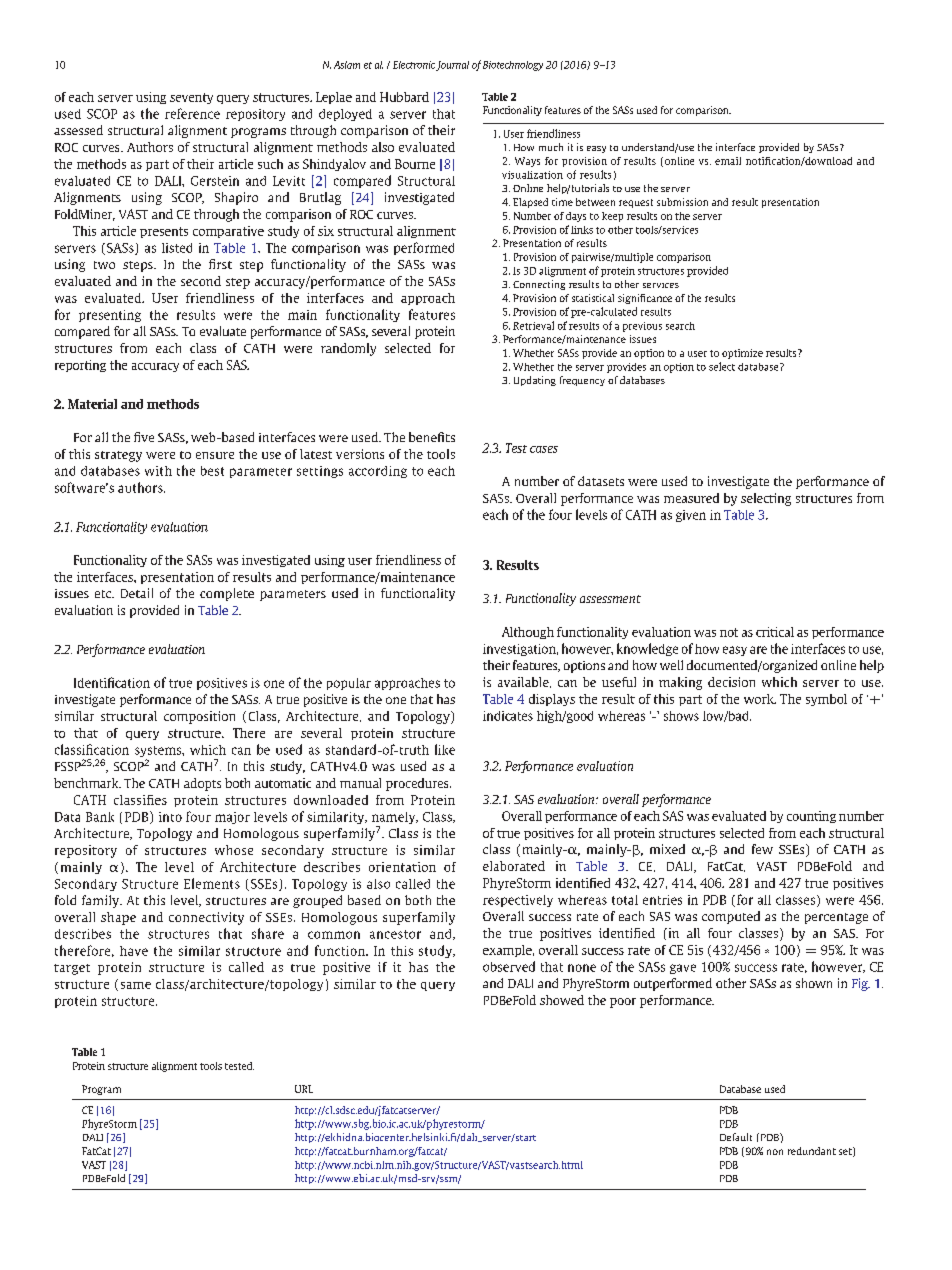 Image resolution: width=952 pixels, height=1270 pixels. What do you see at coordinates (304, 1089) in the screenshot?
I see `URL` at bounding box center [304, 1089].
